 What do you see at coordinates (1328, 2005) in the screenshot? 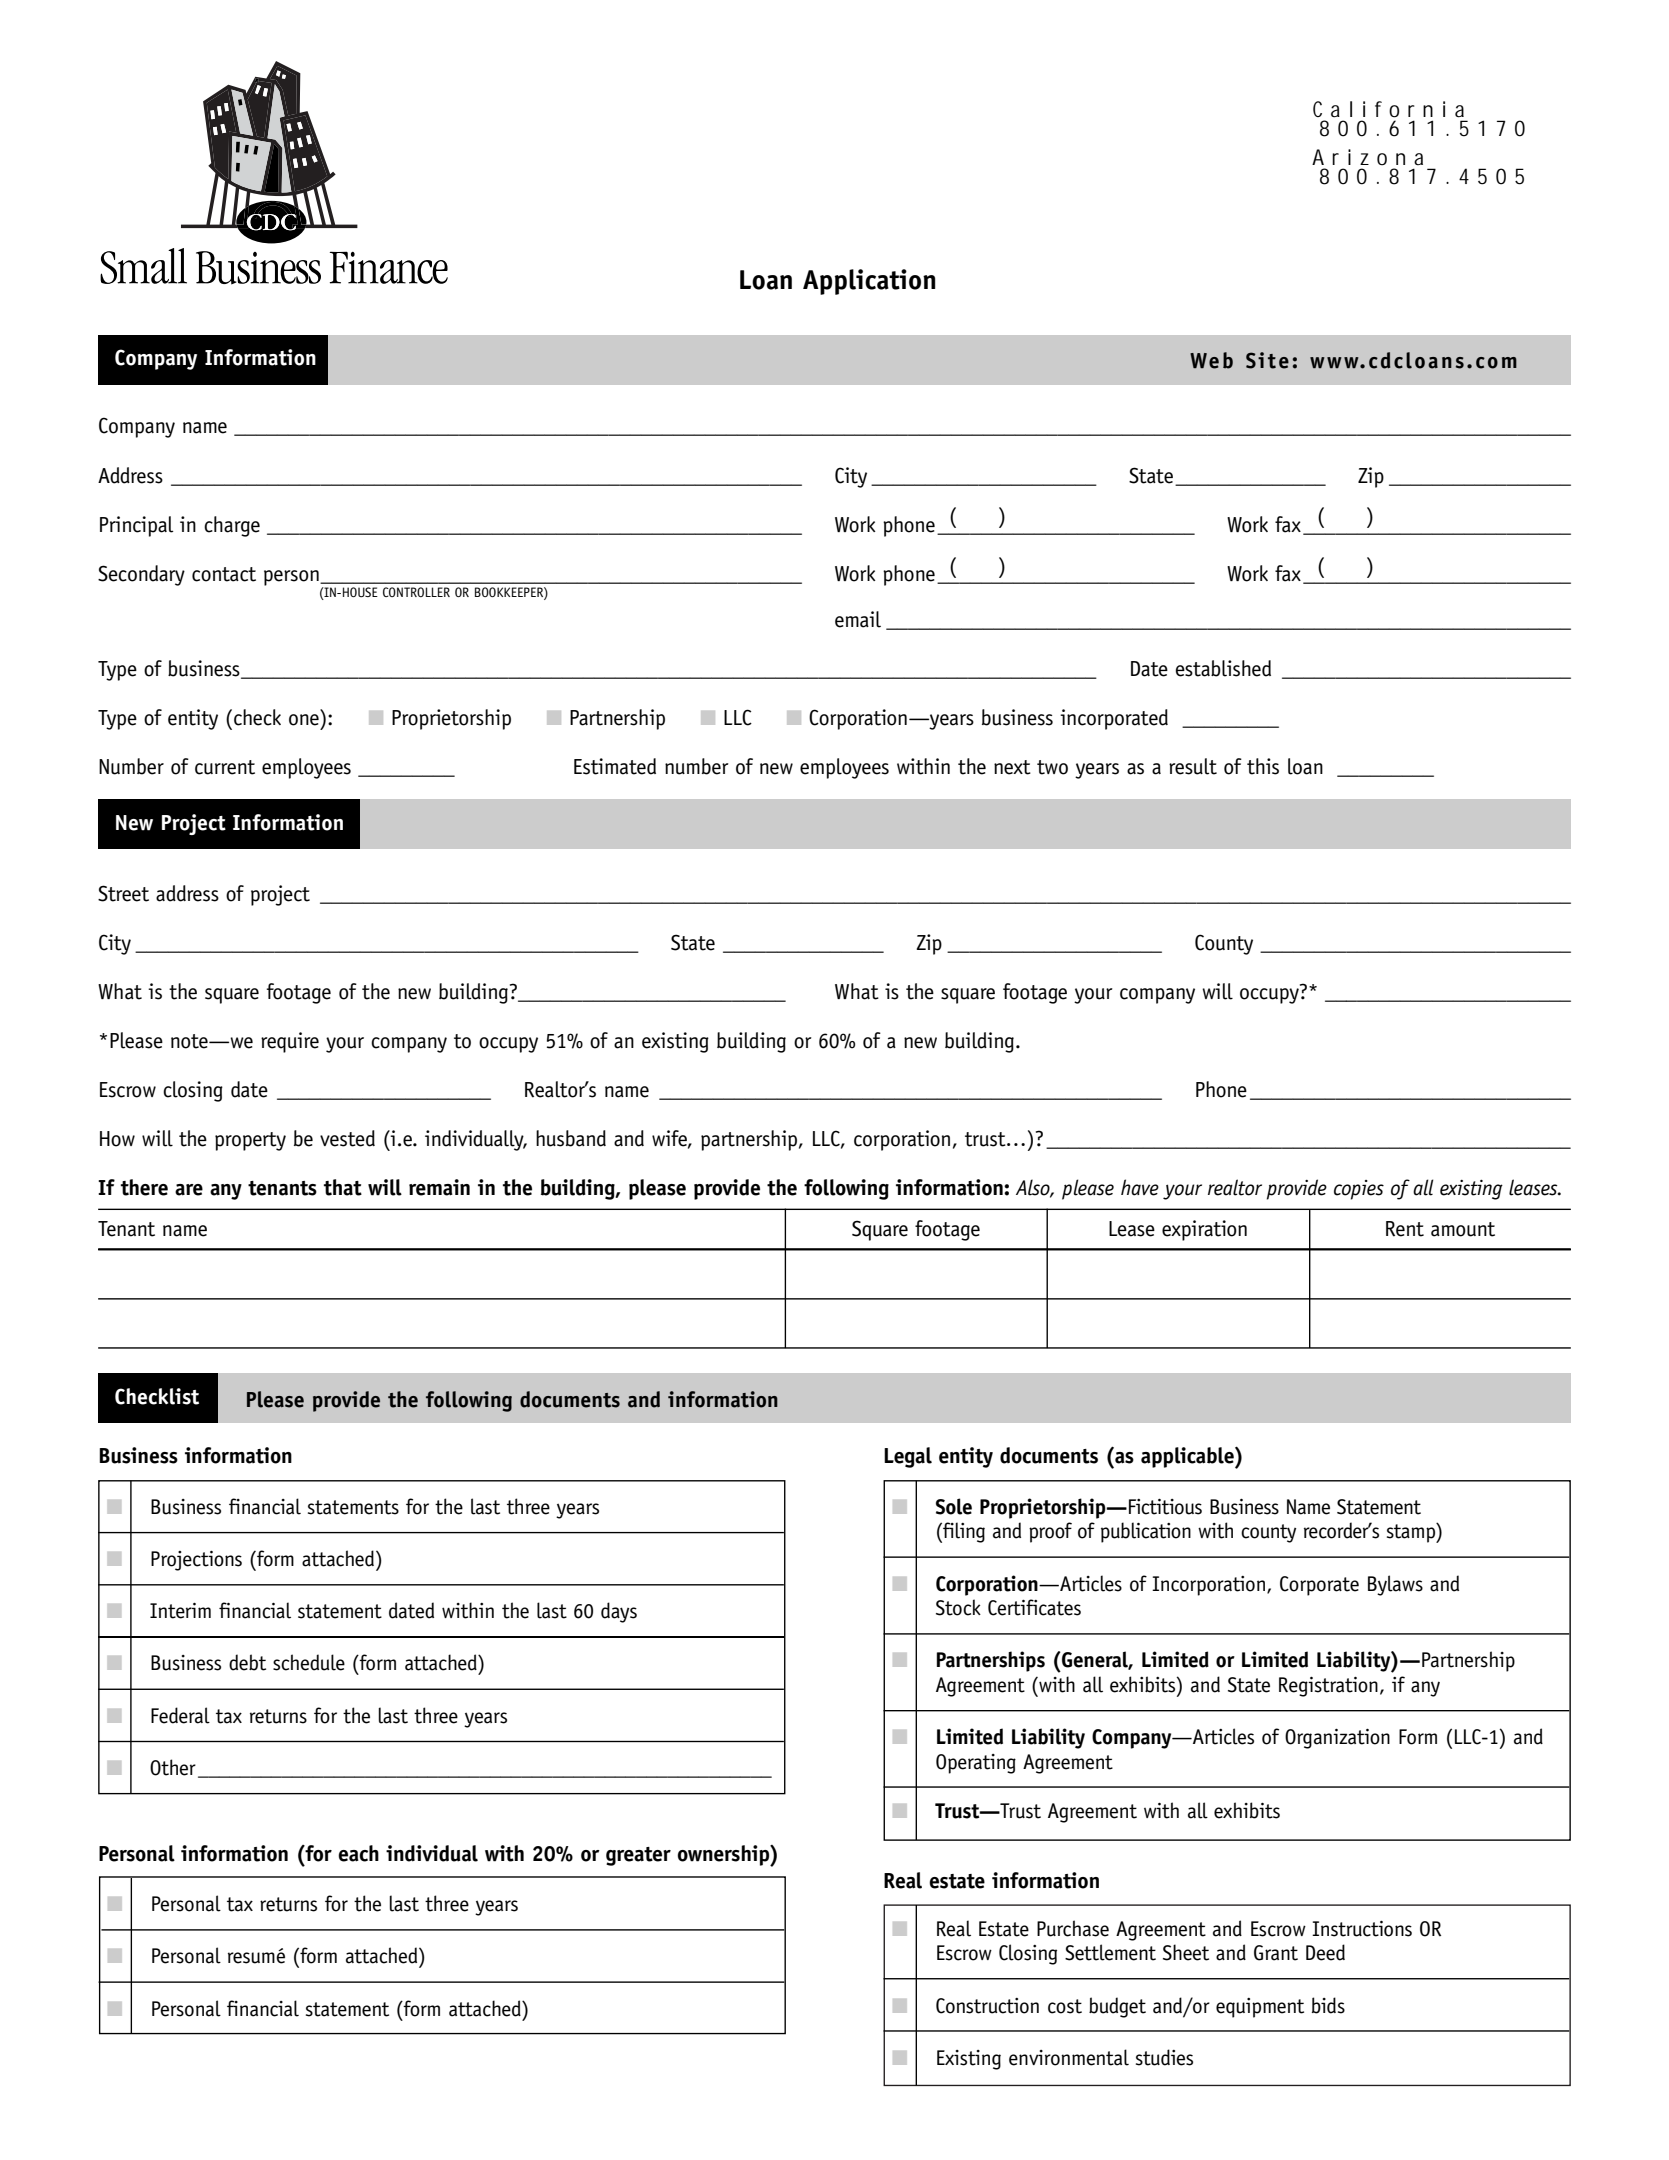
I see `bids` at bounding box center [1328, 2005].
